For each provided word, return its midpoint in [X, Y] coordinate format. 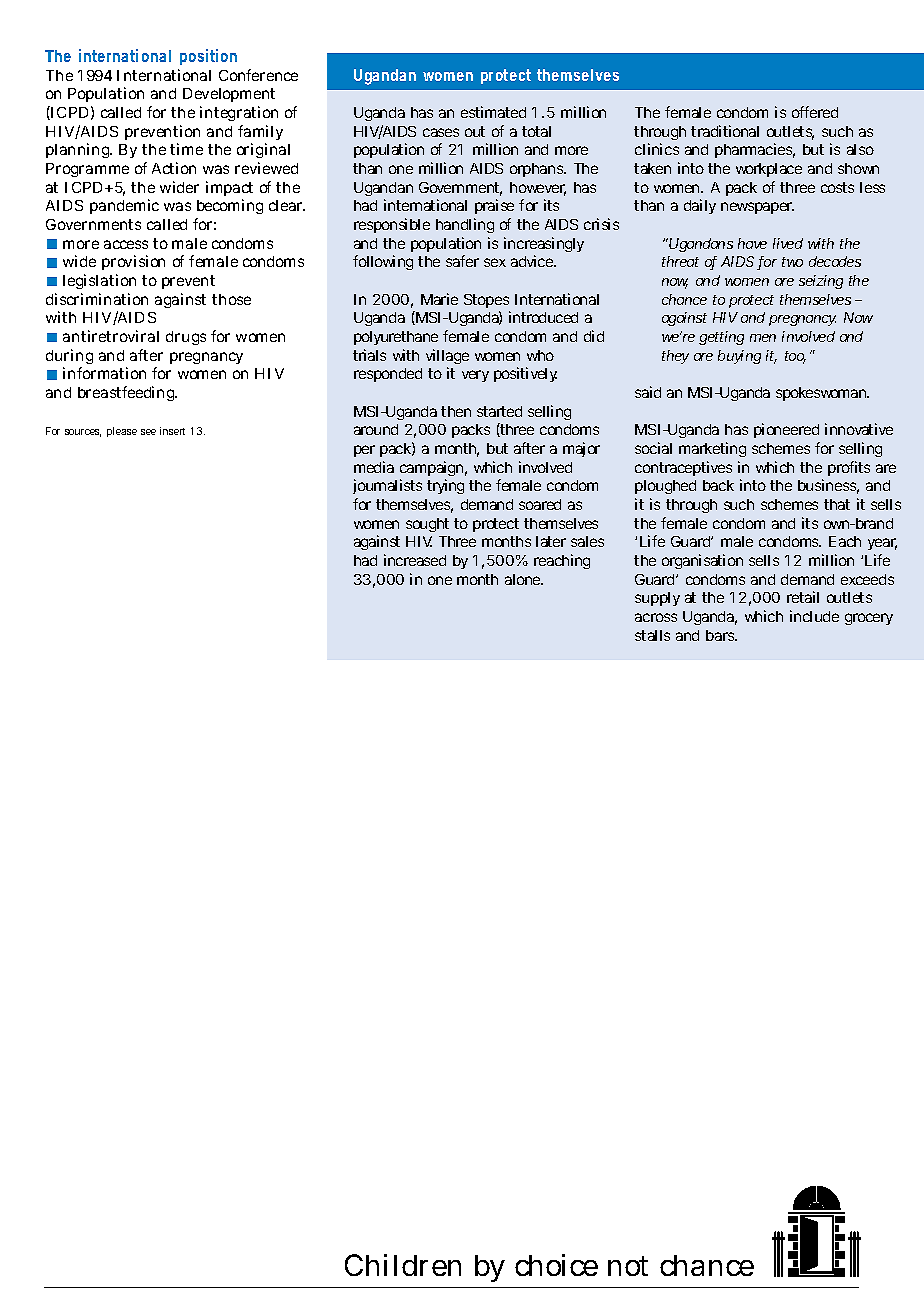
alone [524, 579]
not [628, 1266]
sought [427, 525]
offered [815, 112]
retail [803, 597]
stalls [652, 635]
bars [721, 635]
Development [229, 95]
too [795, 357]
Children [403, 1265]
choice [556, 1265]
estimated [493, 112]
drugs [186, 338]
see [148, 432]
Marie [439, 299]
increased [415, 560]
